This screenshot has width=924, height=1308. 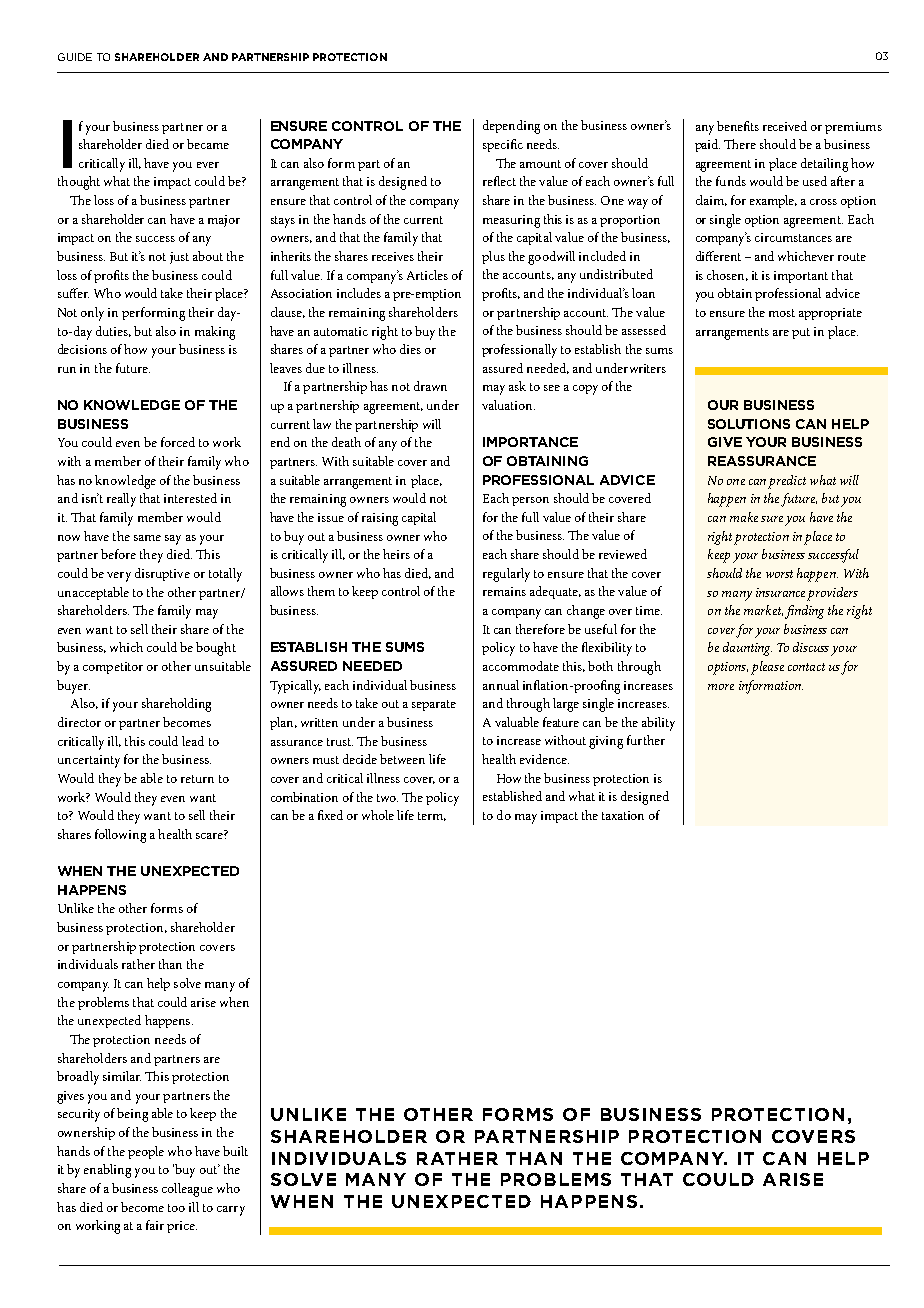 What do you see at coordinates (747, 649) in the screenshot?
I see `daunting` at bounding box center [747, 649].
